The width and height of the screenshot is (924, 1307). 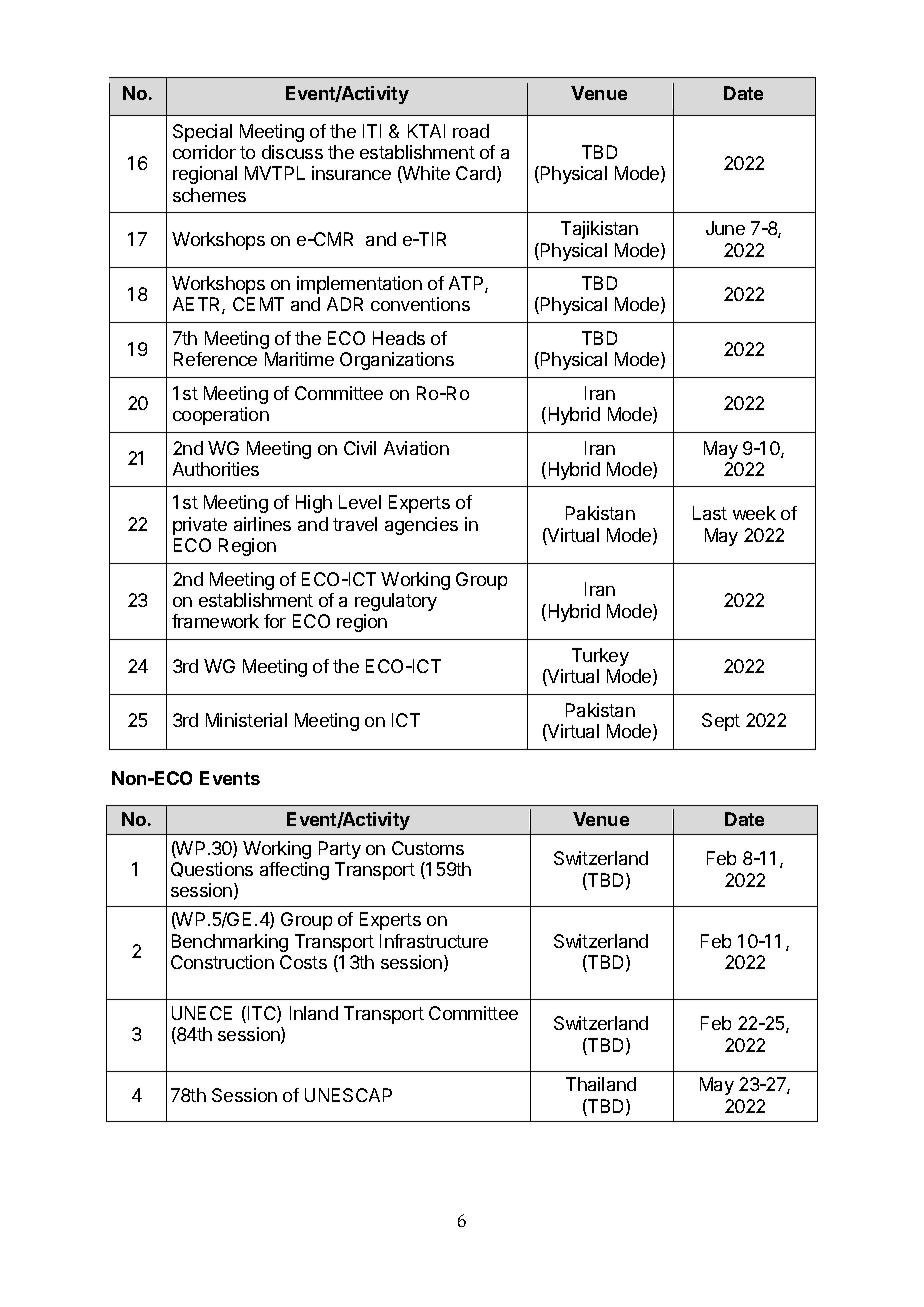 I want to click on discuss, so click(x=292, y=152).
